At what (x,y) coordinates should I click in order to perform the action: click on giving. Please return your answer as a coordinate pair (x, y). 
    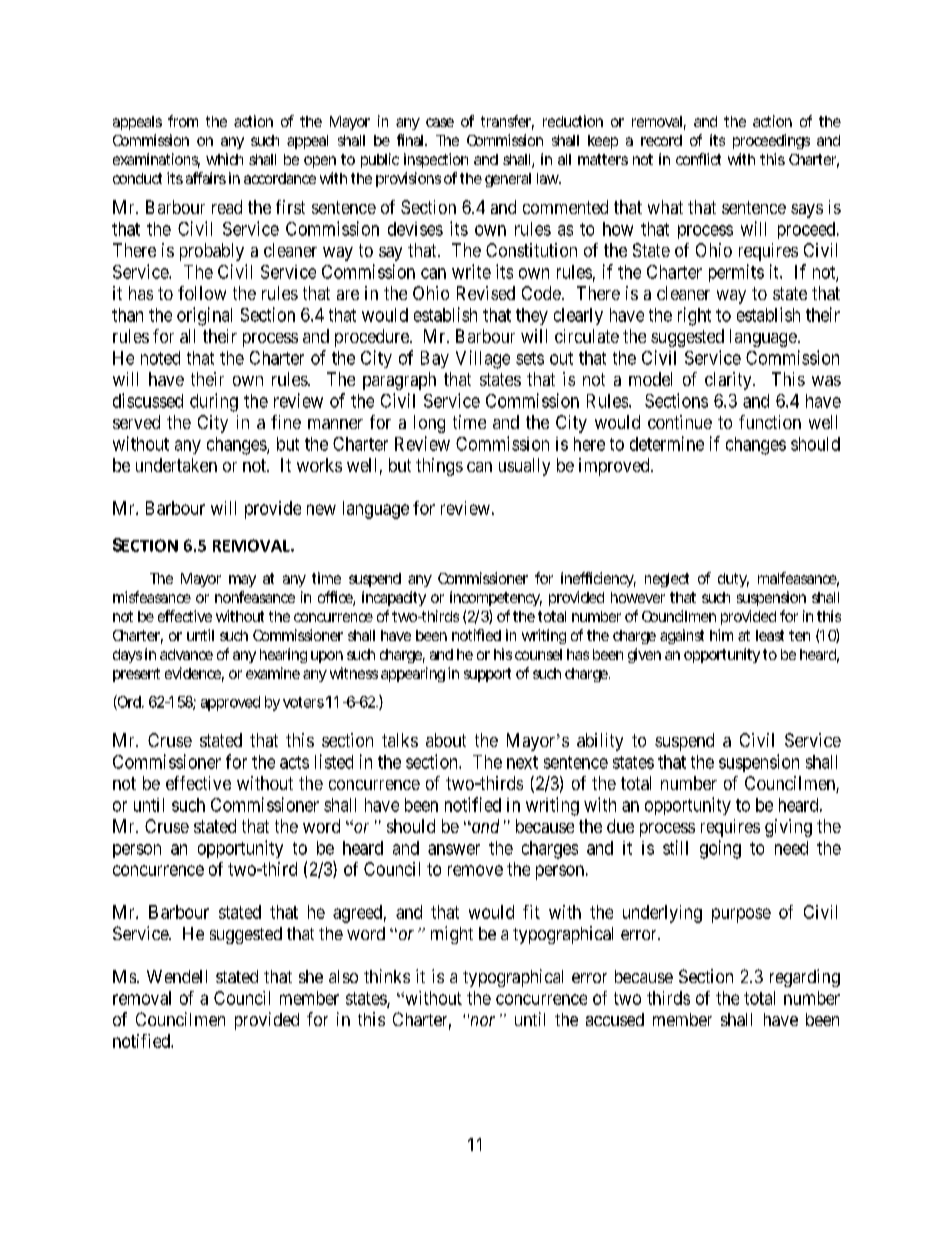
    Looking at the image, I should click on (788, 828).
